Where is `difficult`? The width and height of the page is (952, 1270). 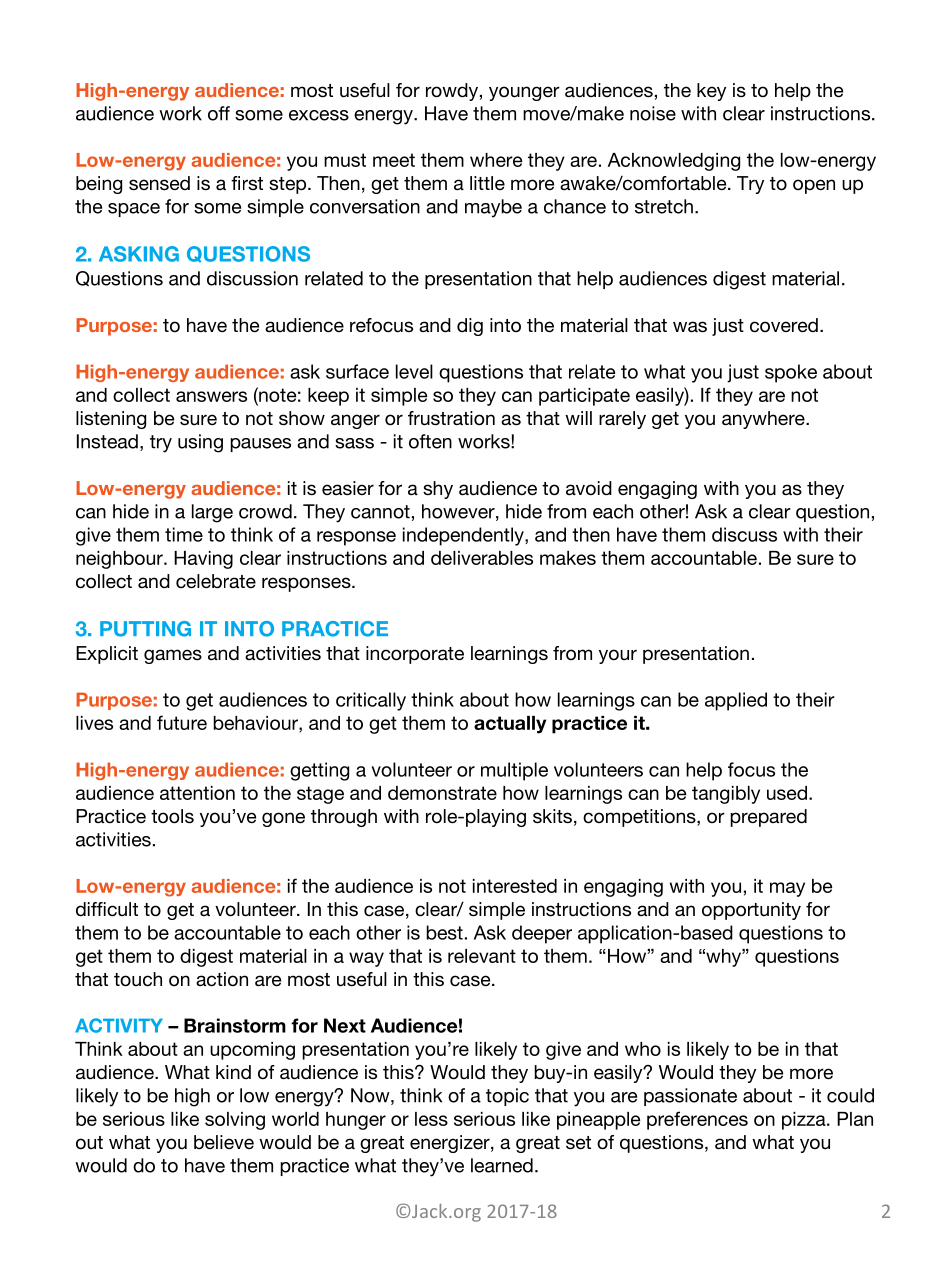 difficult is located at coordinates (107, 909).
